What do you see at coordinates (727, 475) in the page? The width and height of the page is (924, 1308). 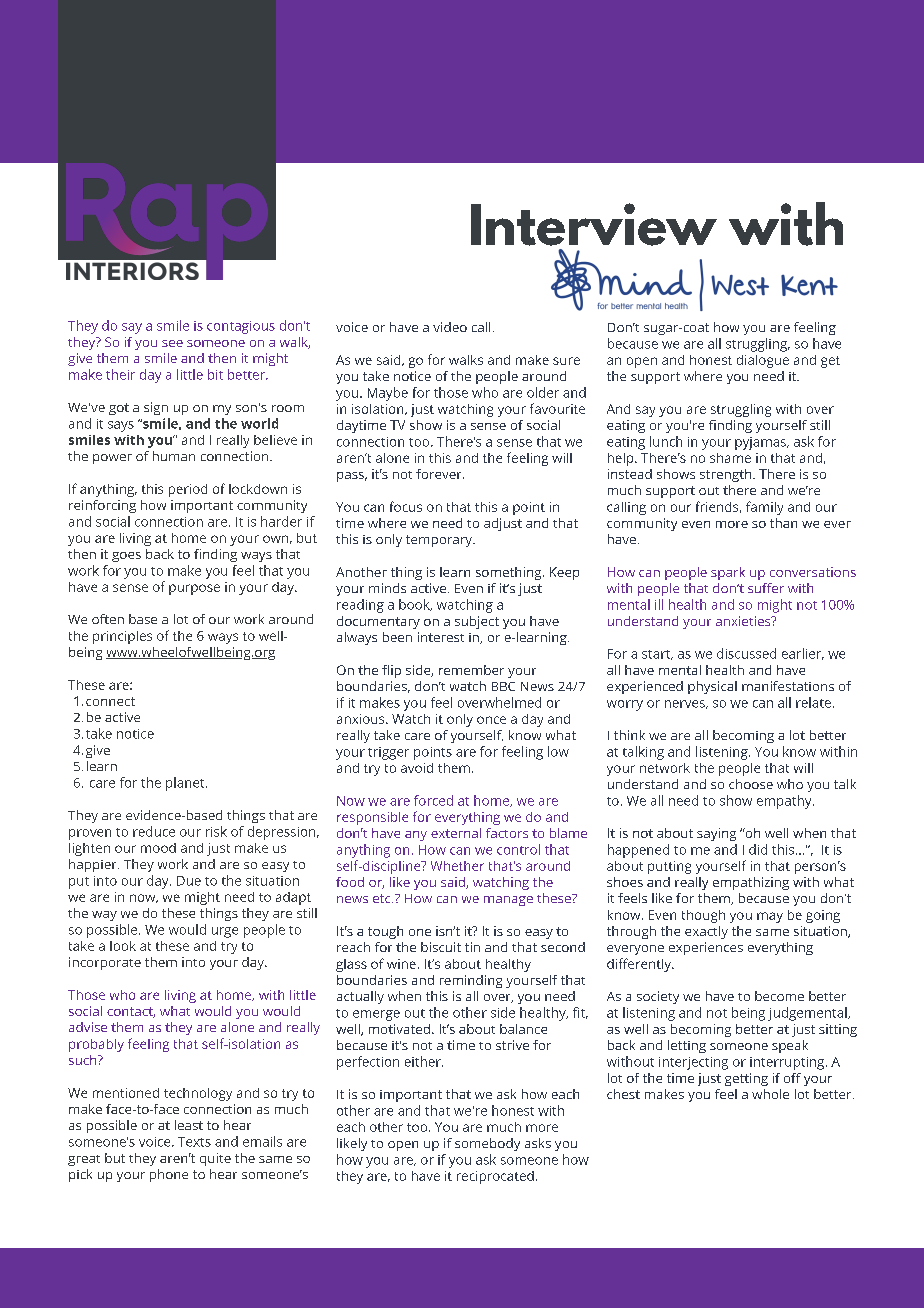 I see `strength` at bounding box center [727, 475].
